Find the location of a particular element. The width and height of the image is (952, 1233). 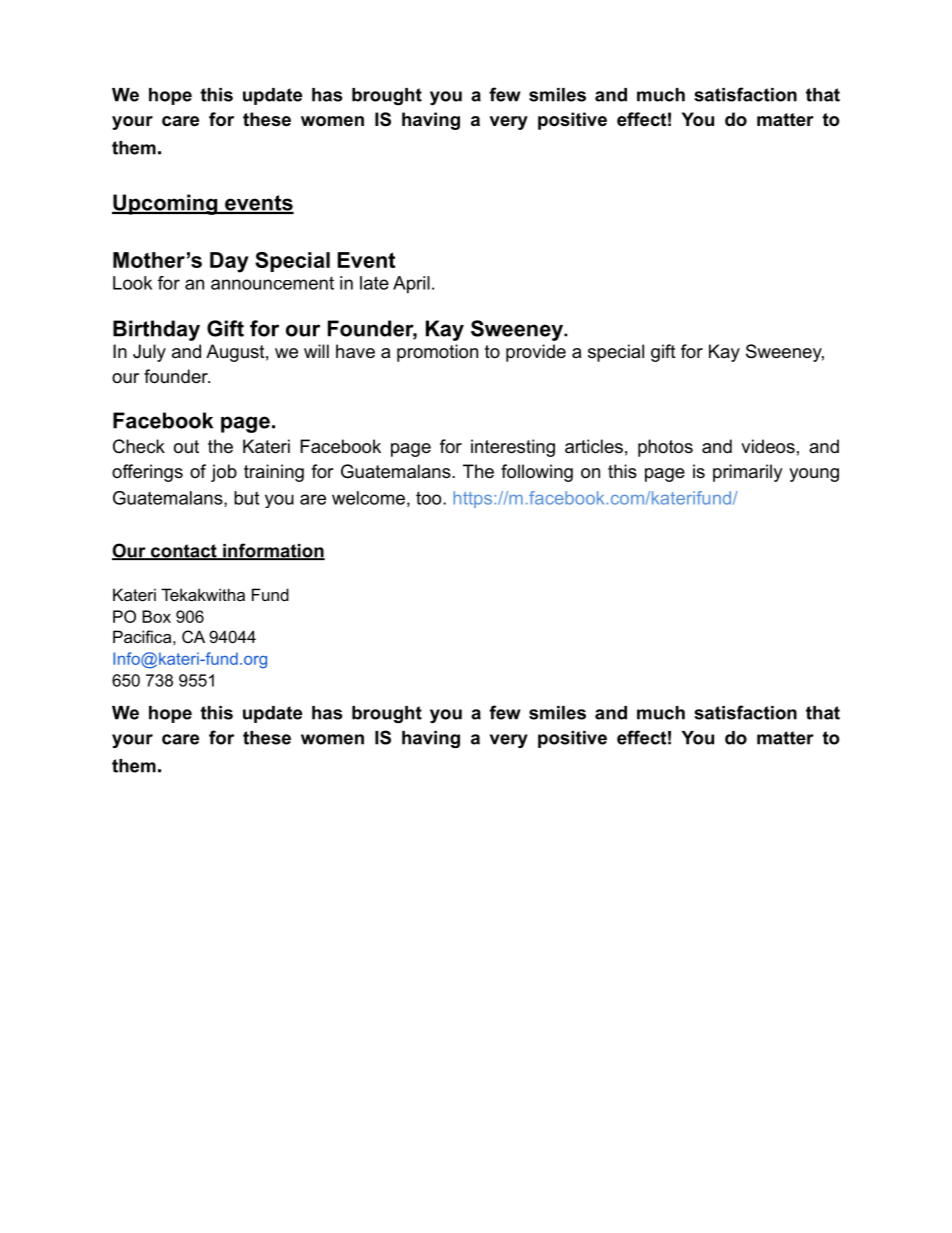

interesting is located at coordinates (513, 448).
